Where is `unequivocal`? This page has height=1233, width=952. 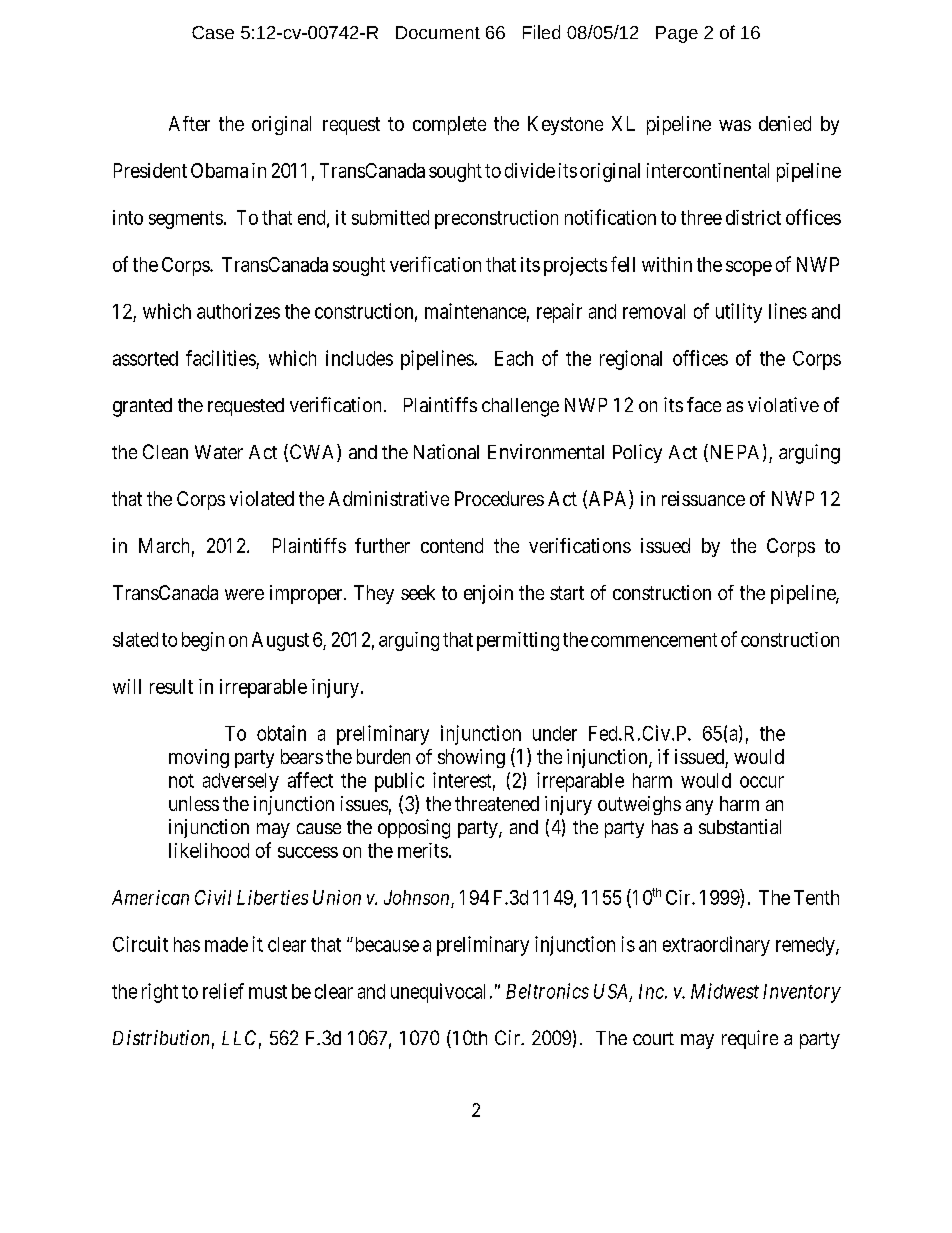 unequivocal is located at coordinates (438, 993).
